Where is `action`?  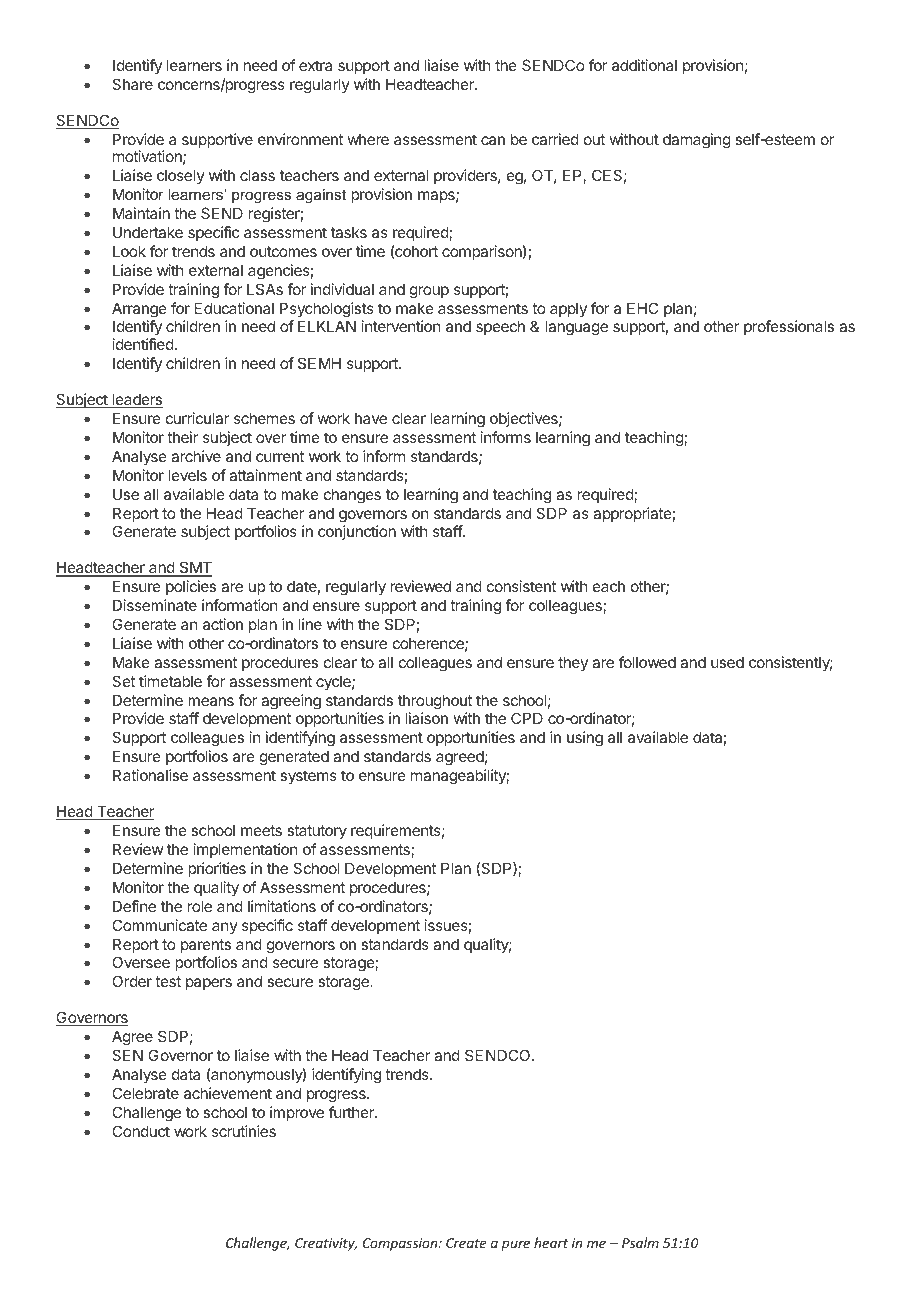
action is located at coordinates (223, 624).
